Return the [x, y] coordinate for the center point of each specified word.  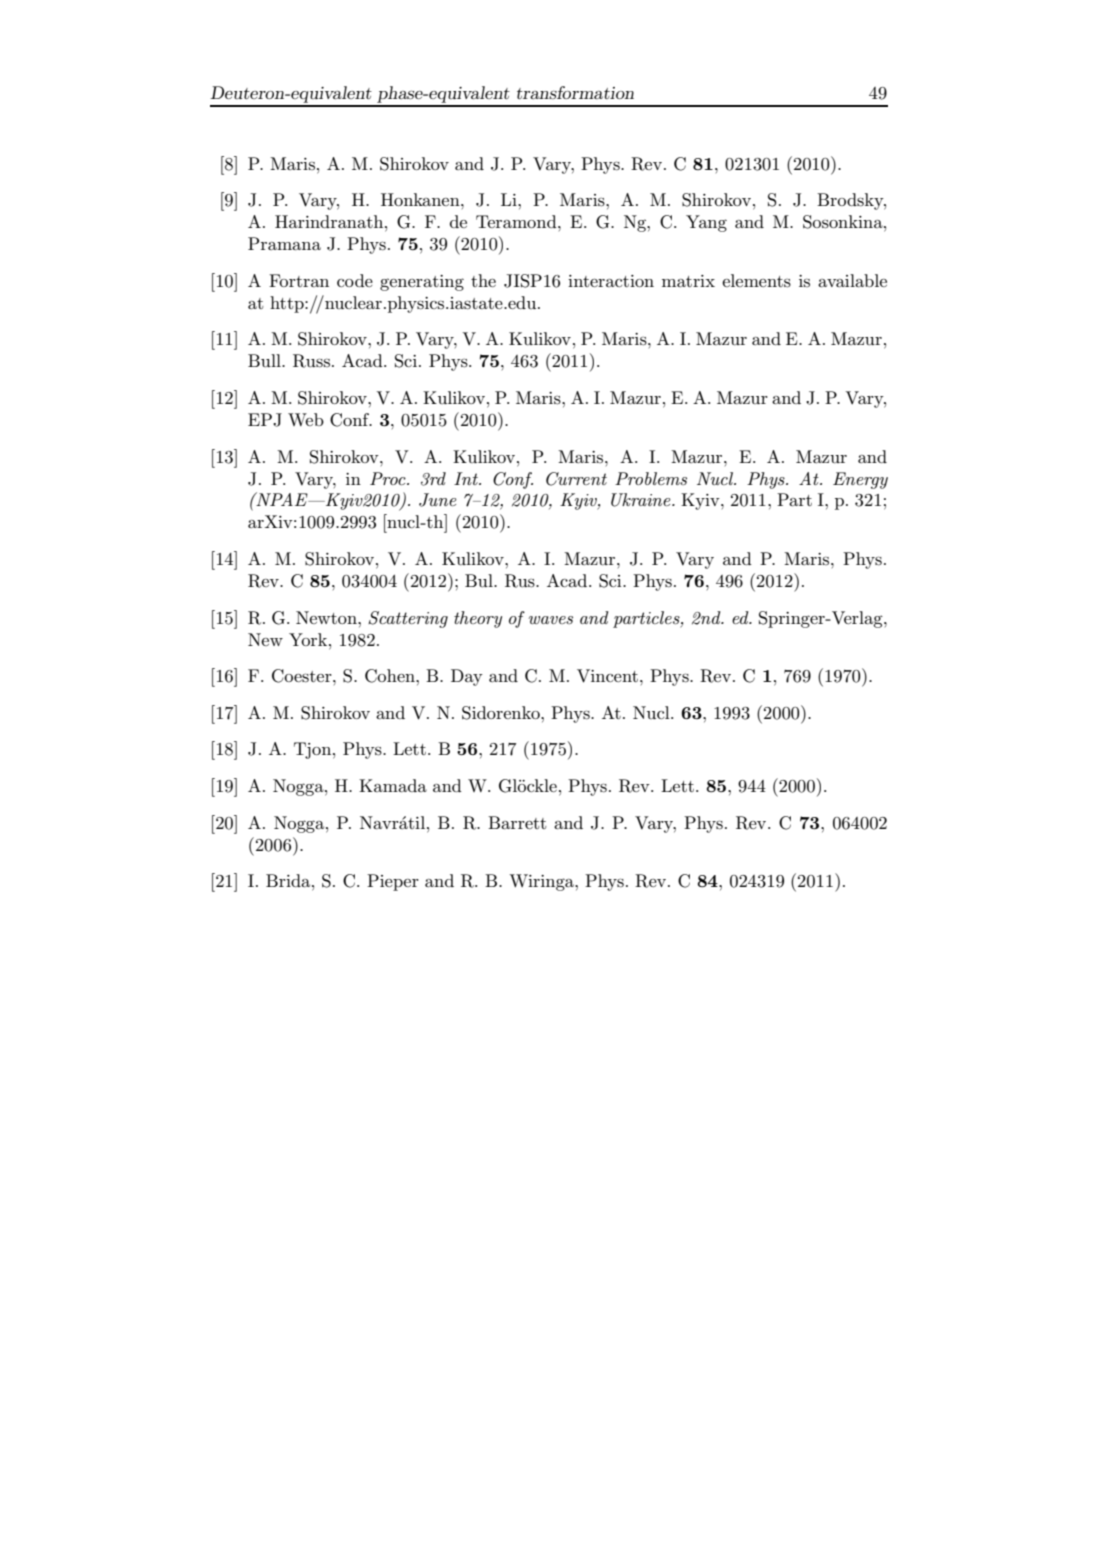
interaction [611, 281]
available [852, 280]
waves [551, 620]
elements [756, 281]
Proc [389, 478]
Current [576, 479]
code [355, 280]
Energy [860, 480]
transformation [575, 92]
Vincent [607, 676]
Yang [706, 223]
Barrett [517, 822]
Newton [327, 617]
